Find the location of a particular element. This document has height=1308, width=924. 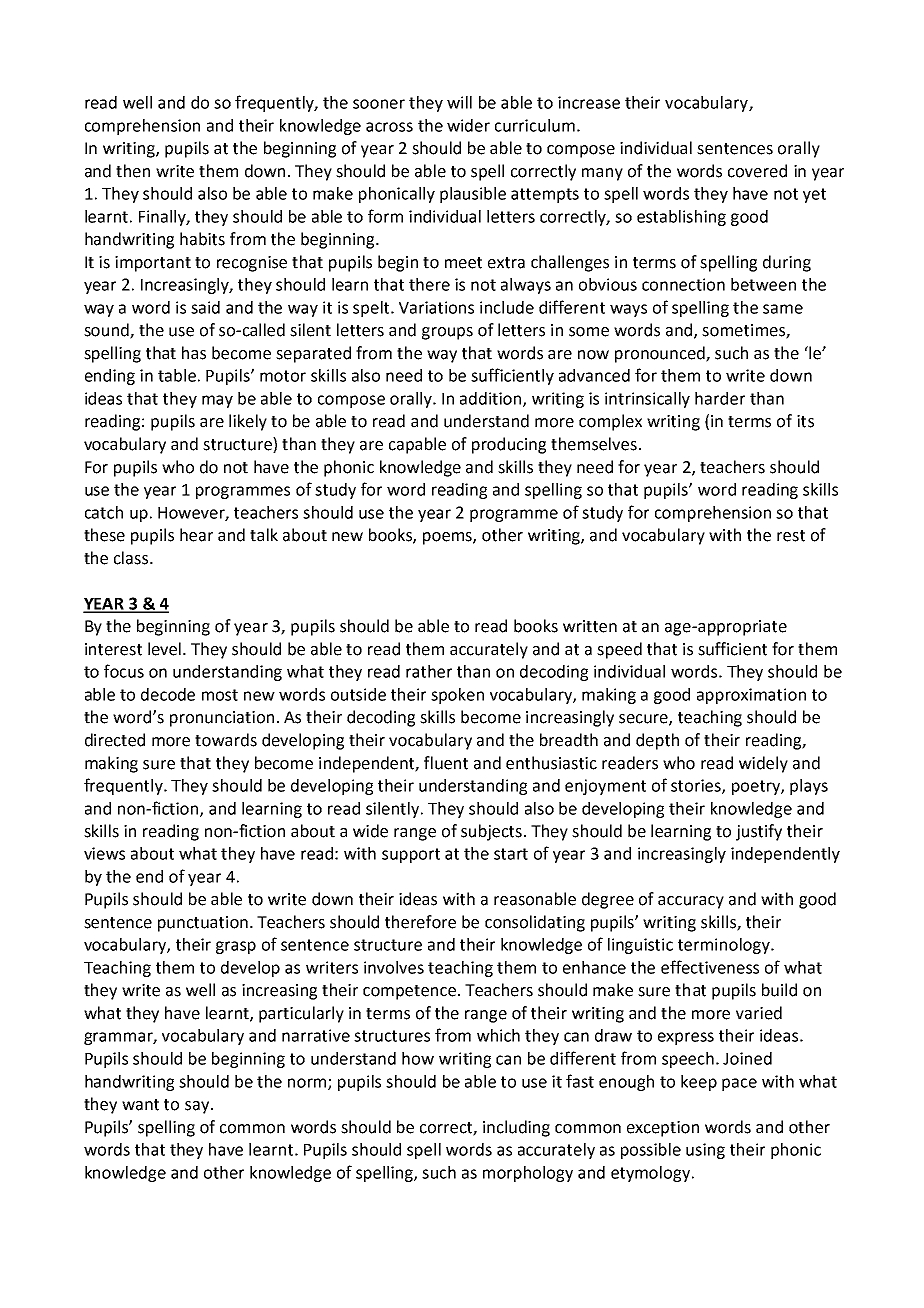

level is located at coordinates (166, 649).
